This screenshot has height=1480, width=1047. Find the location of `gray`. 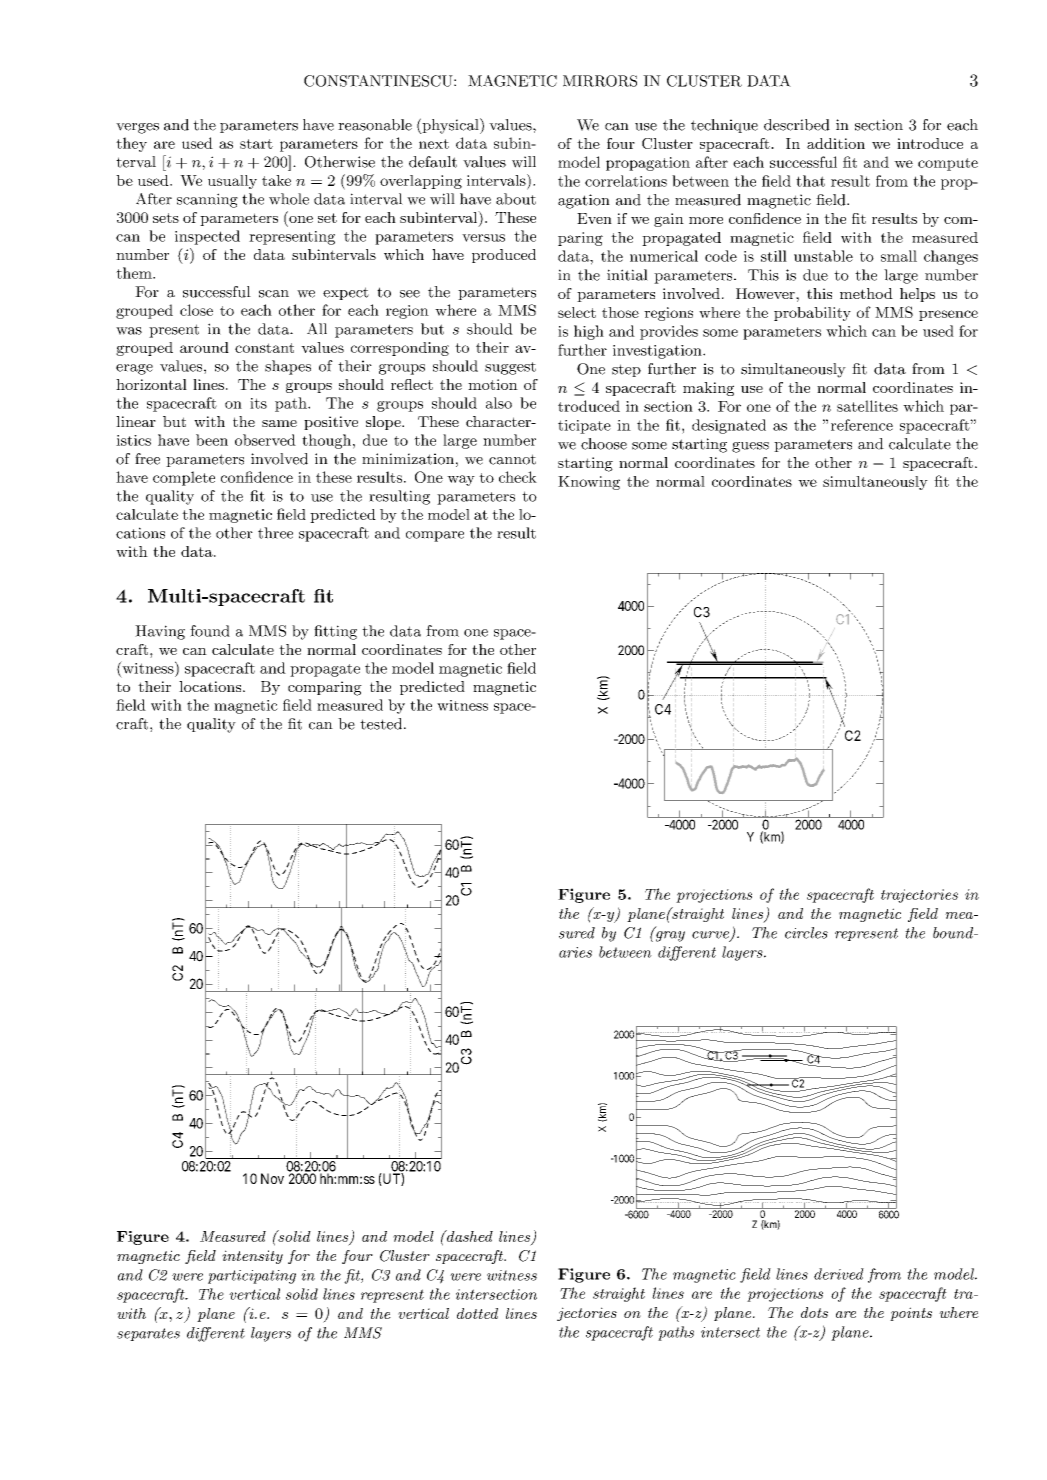

gray is located at coordinates (669, 935).
